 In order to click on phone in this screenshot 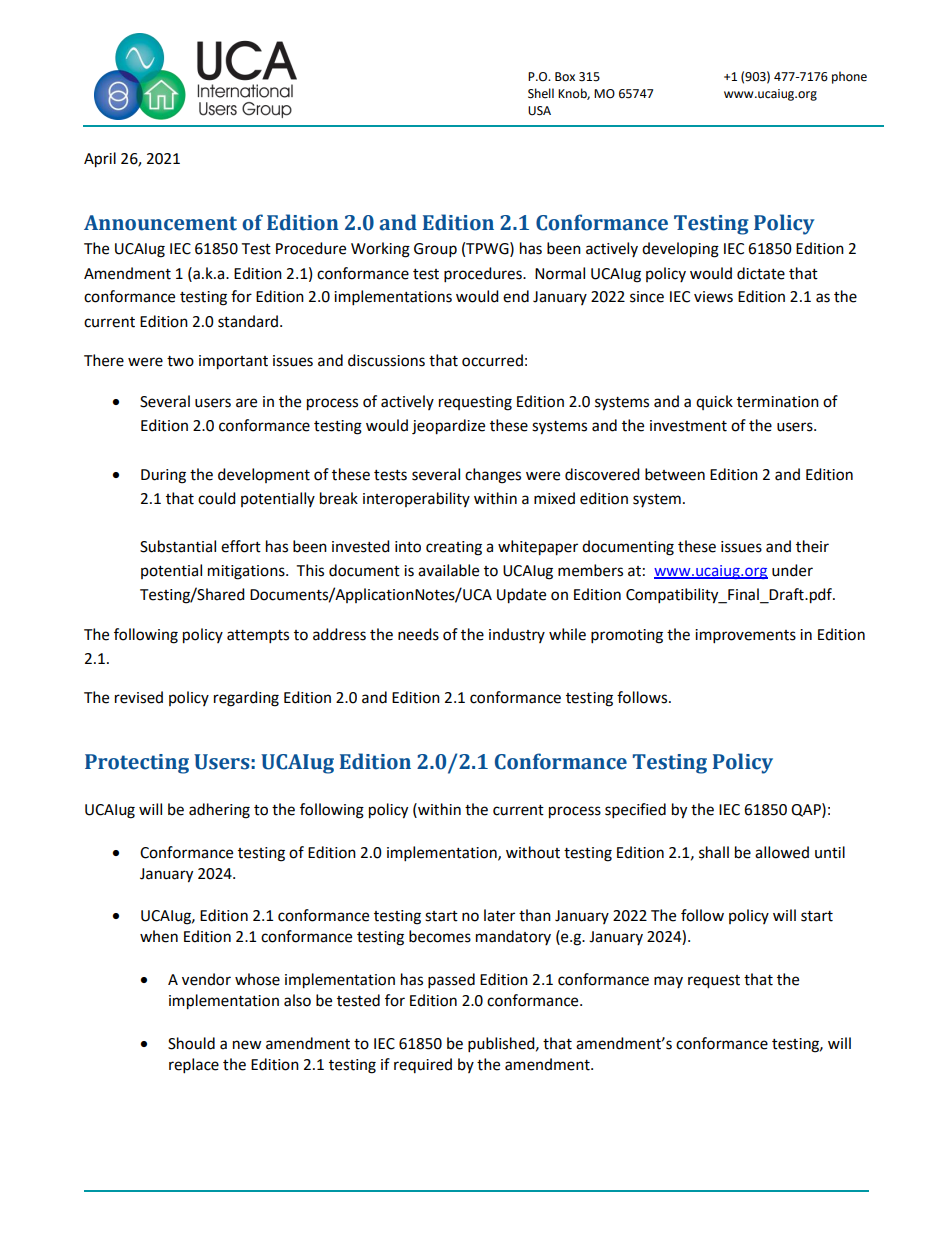, I will do `click(849, 77)`.
